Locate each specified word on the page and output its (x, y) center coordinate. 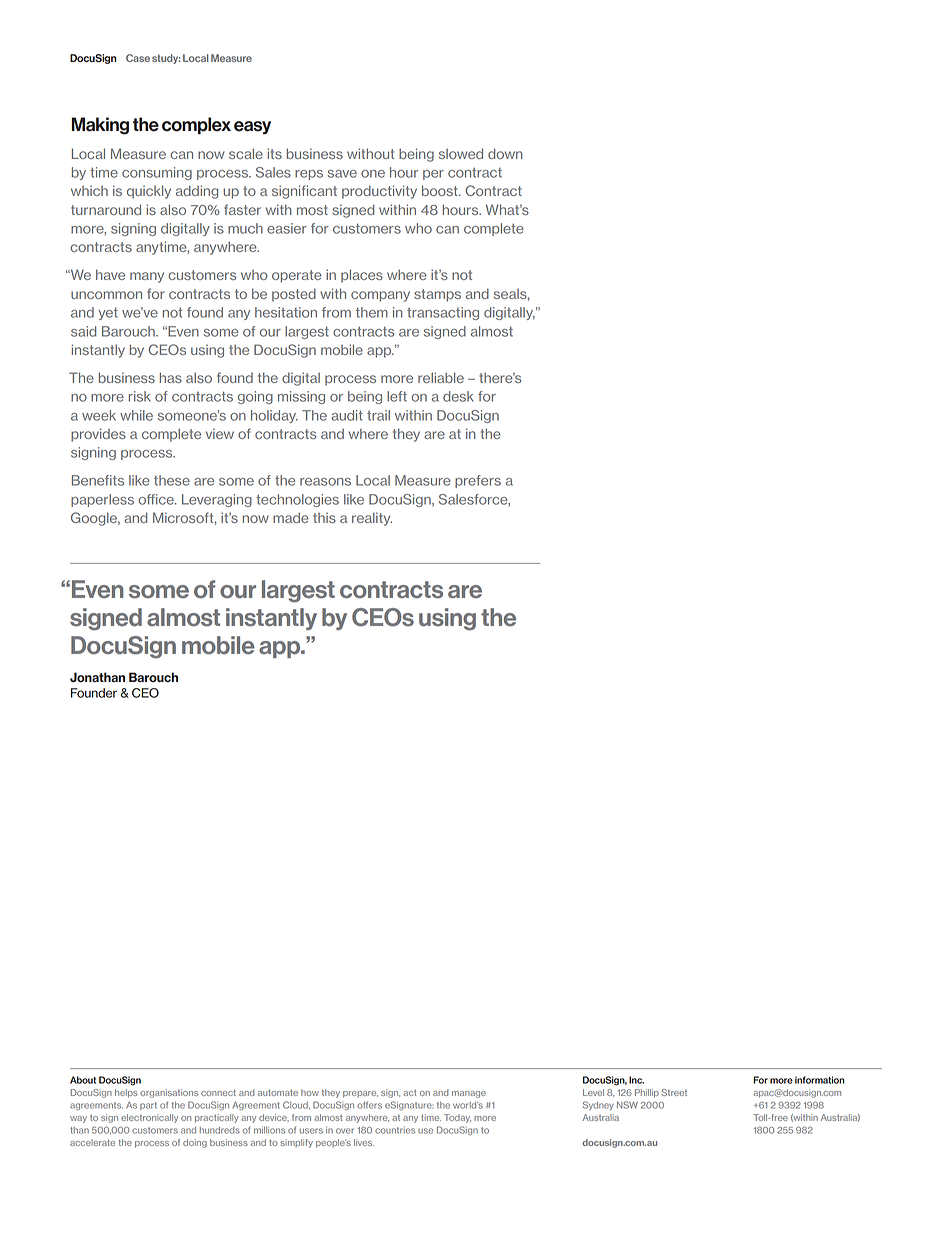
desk (458, 396)
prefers (478, 481)
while (136, 415)
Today (457, 1118)
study (166, 59)
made (291, 517)
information (820, 1080)
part (148, 1106)
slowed (461, 153)
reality (372, 519)
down (505, 153)
